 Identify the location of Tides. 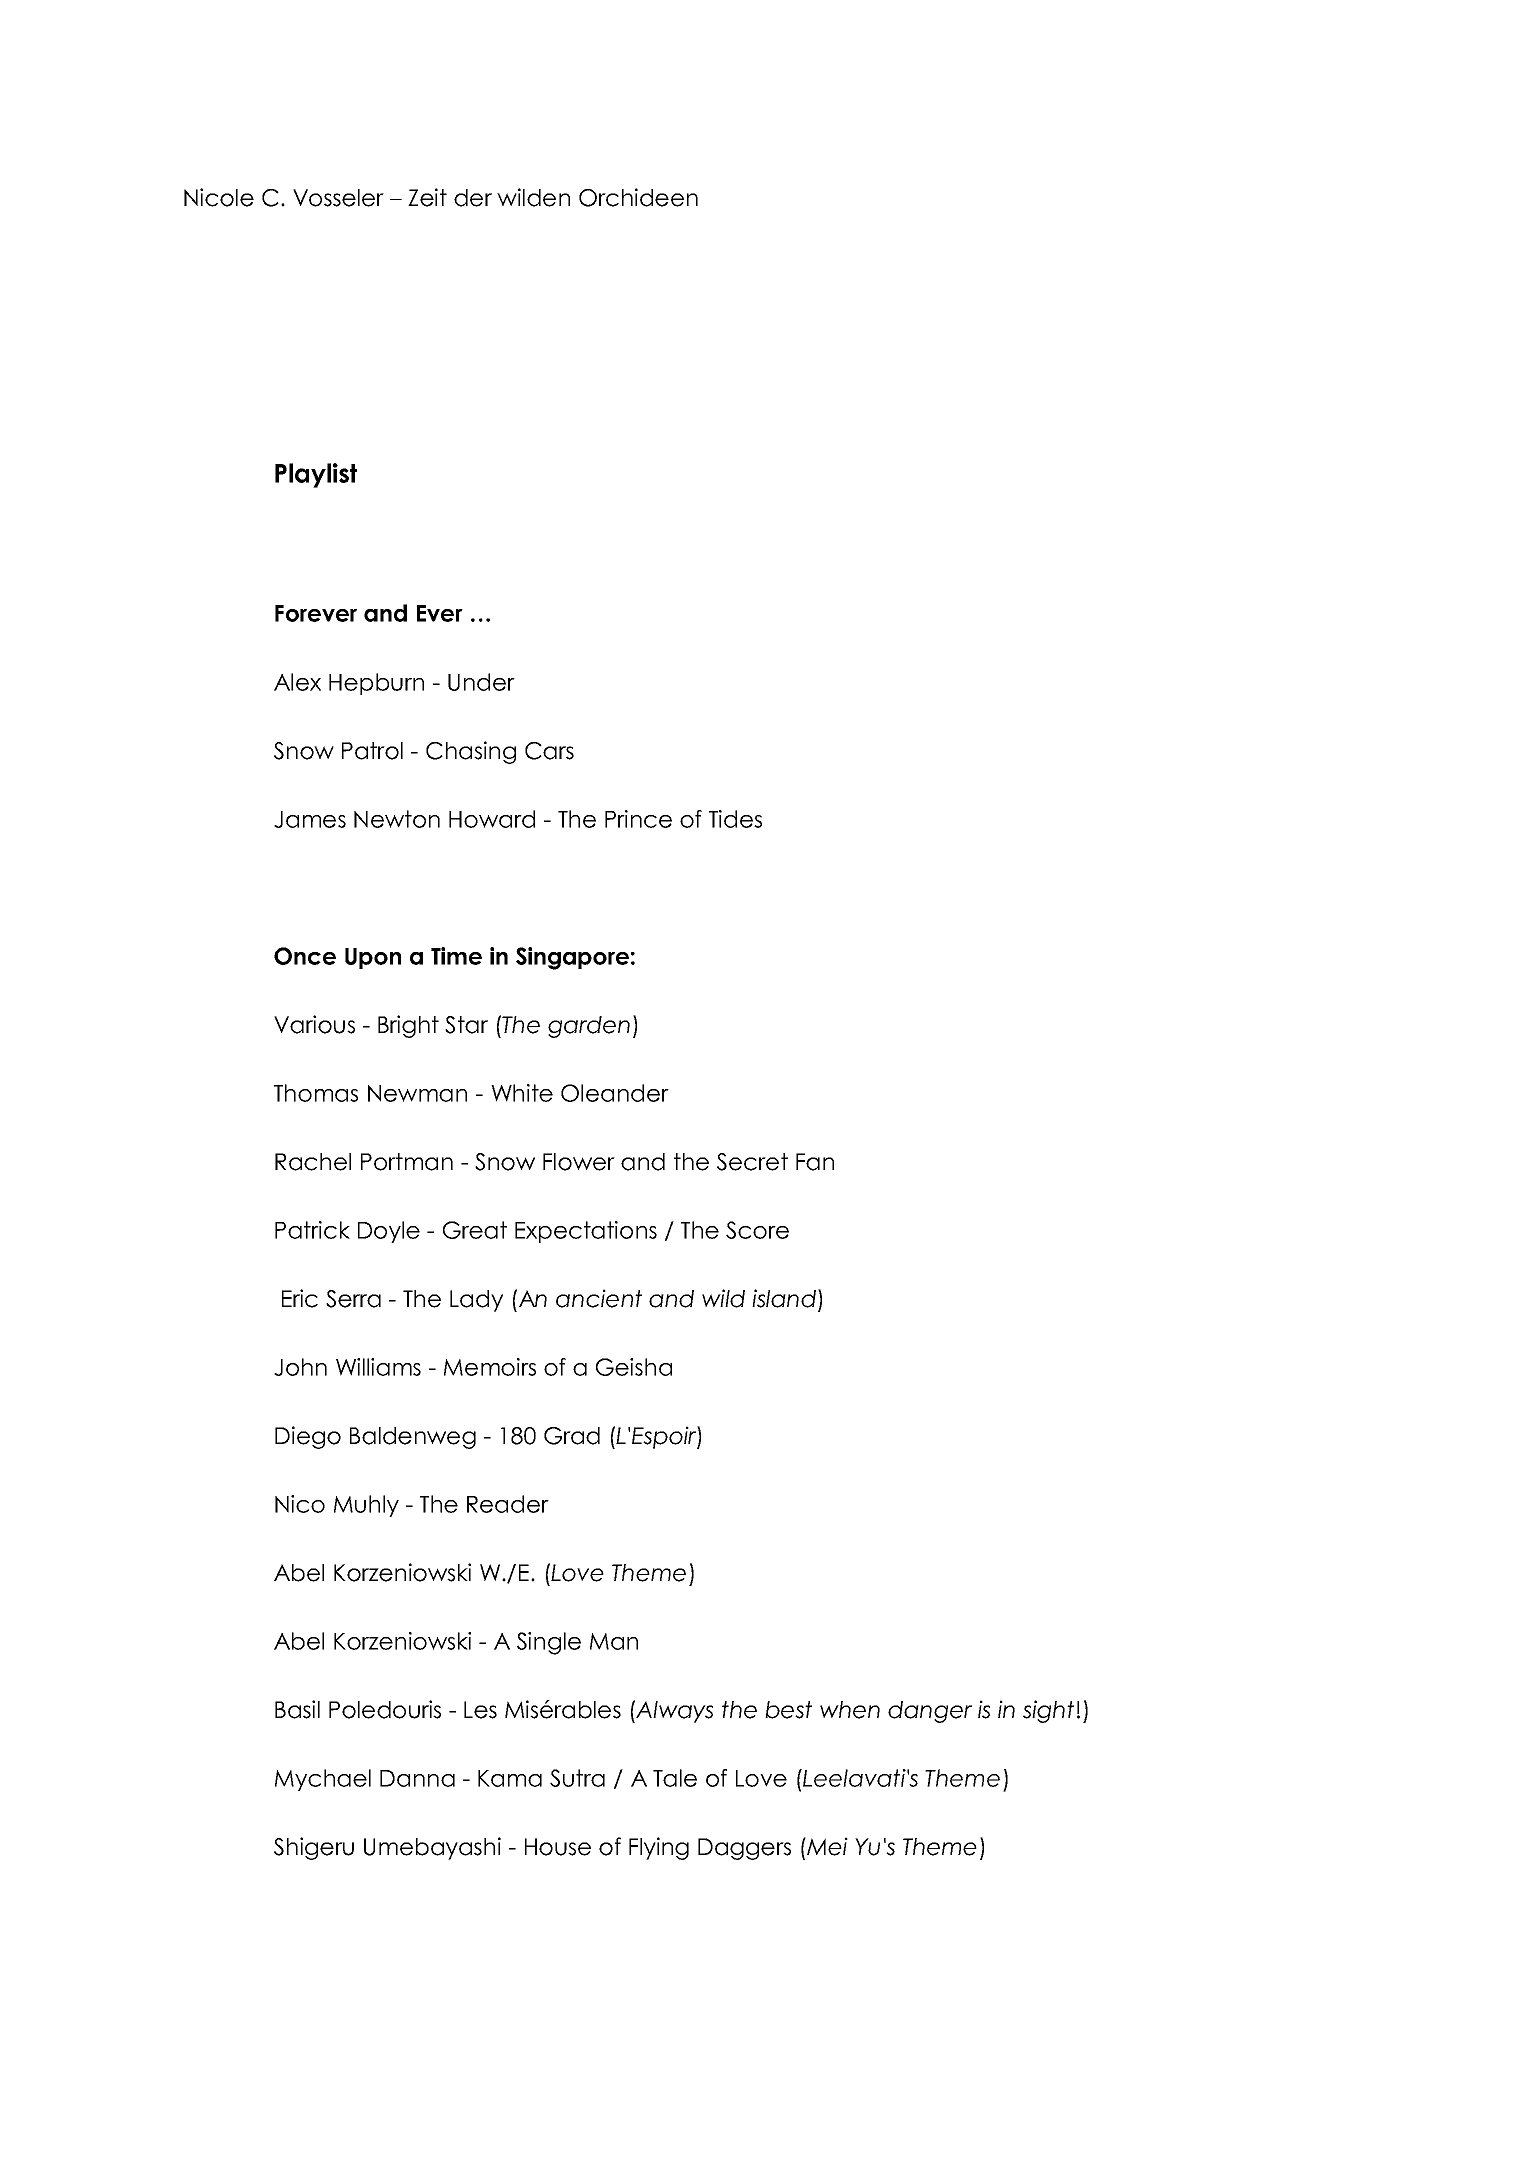
(735, 819).
